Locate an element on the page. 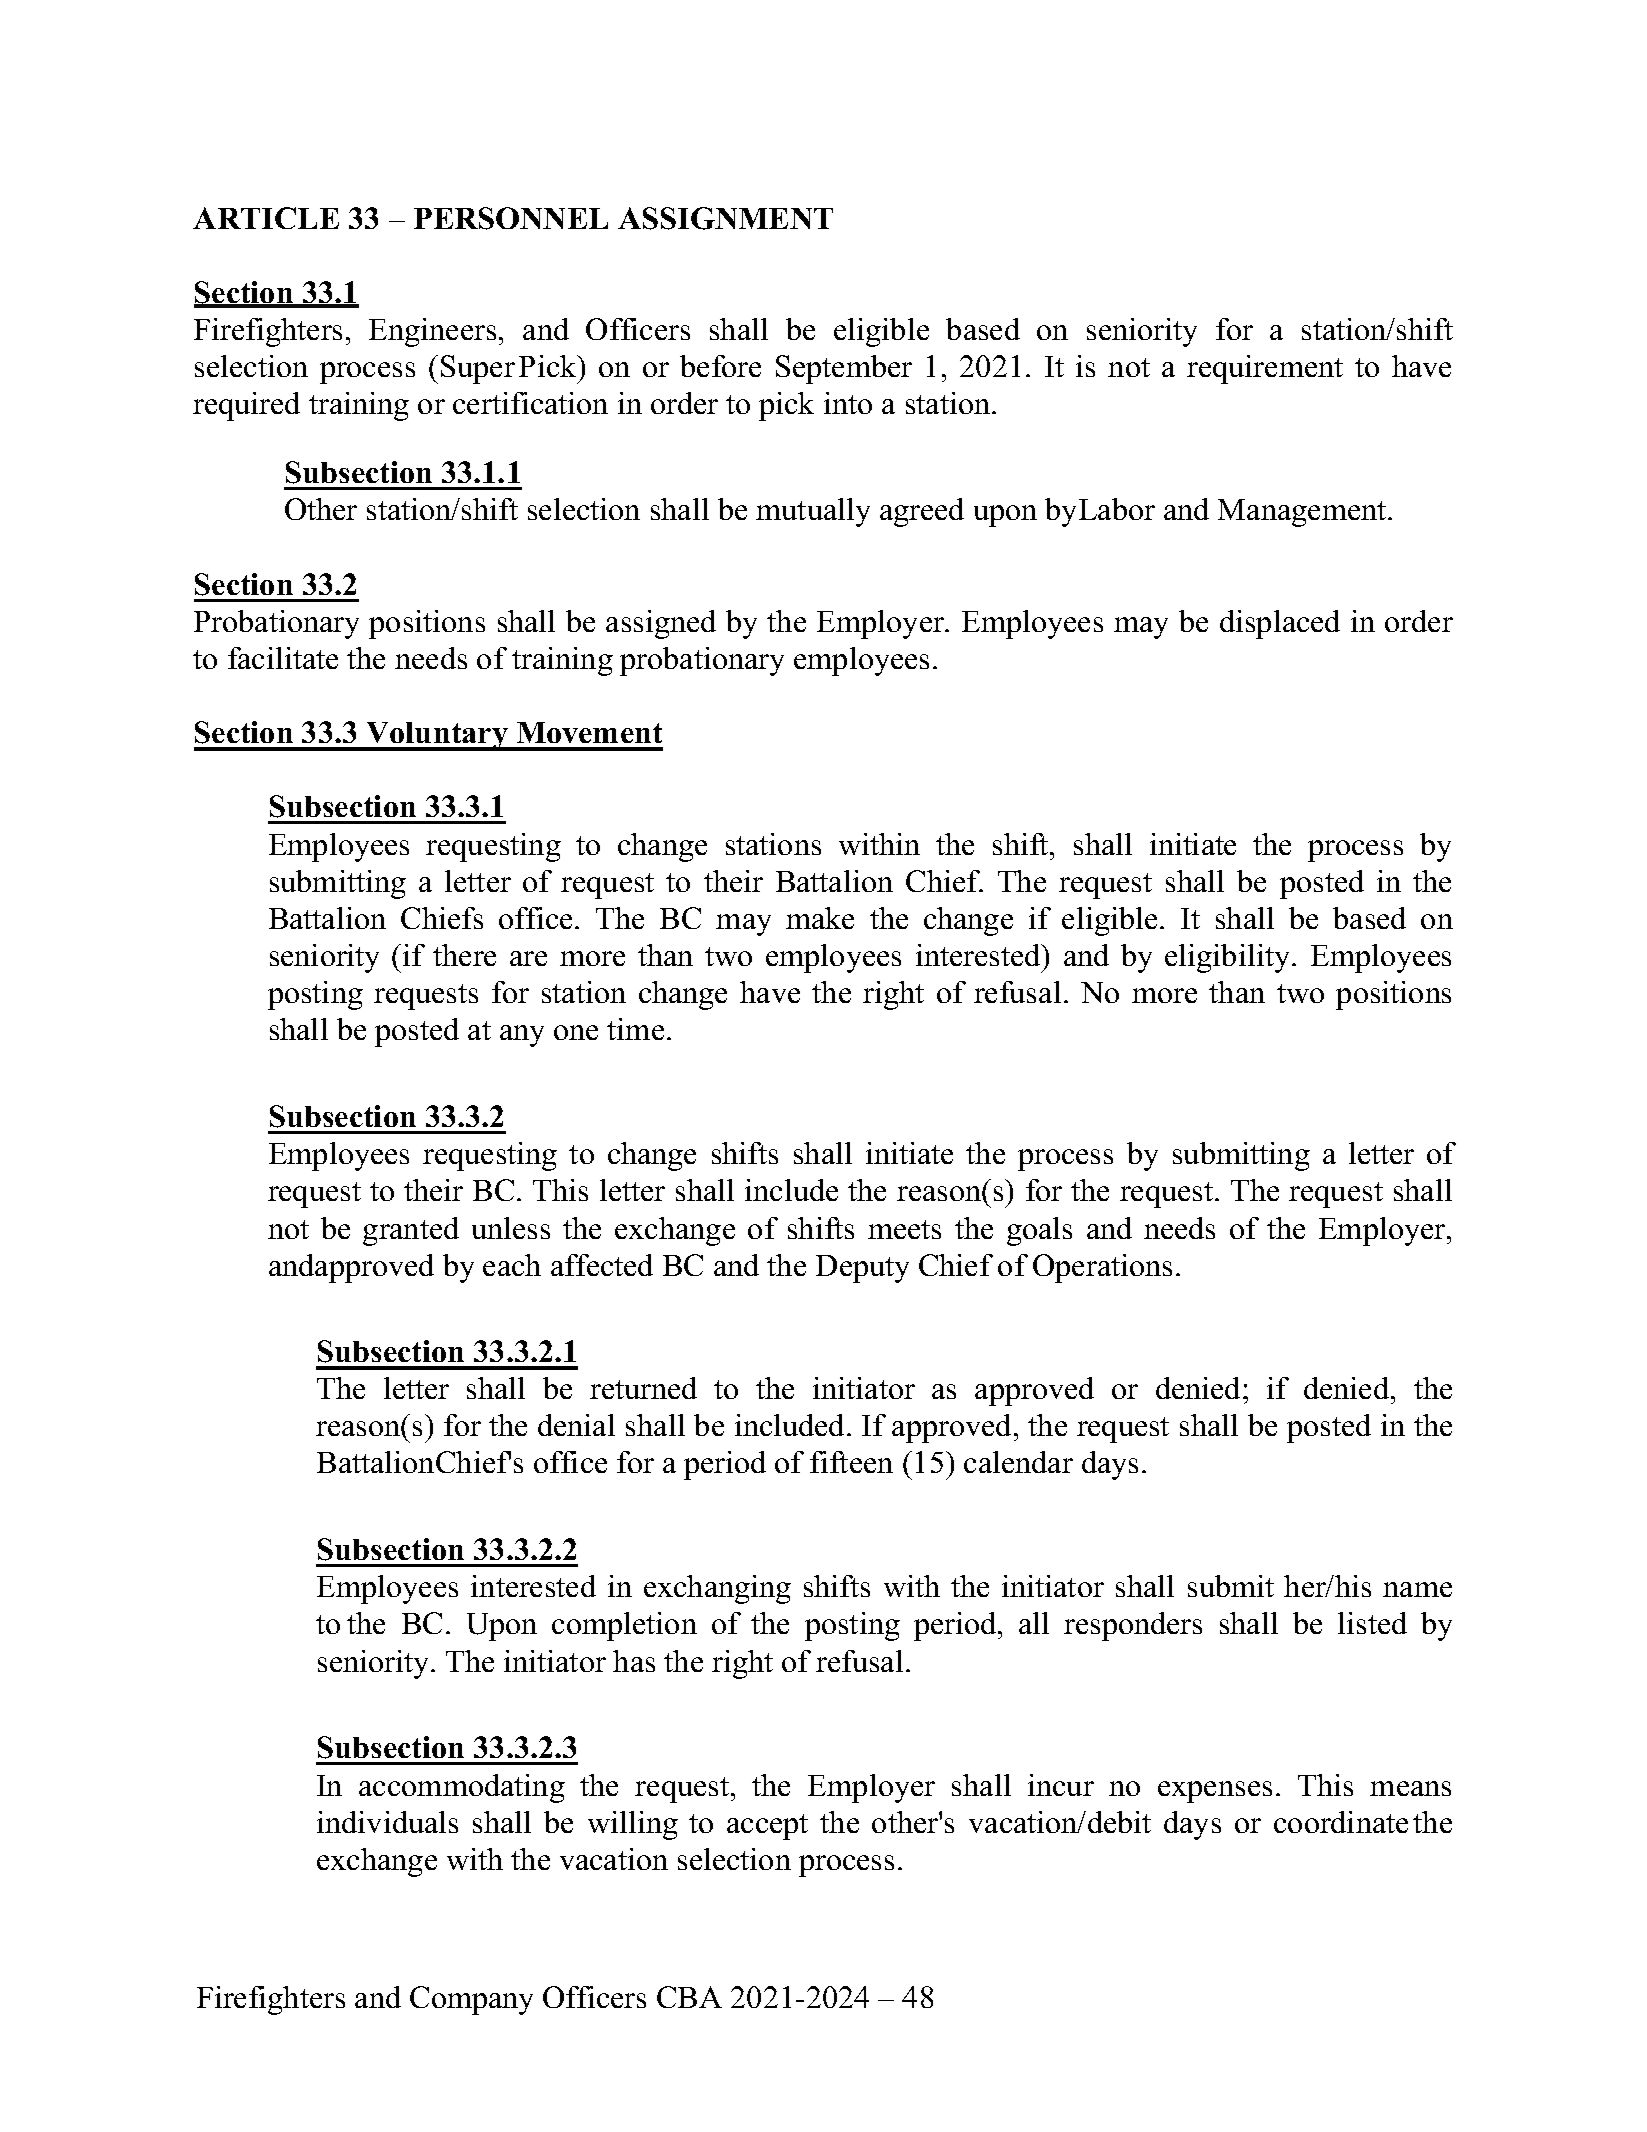 The height and width of the document is (2132, 1647). CBA is located at coordinates (689, 1997).
